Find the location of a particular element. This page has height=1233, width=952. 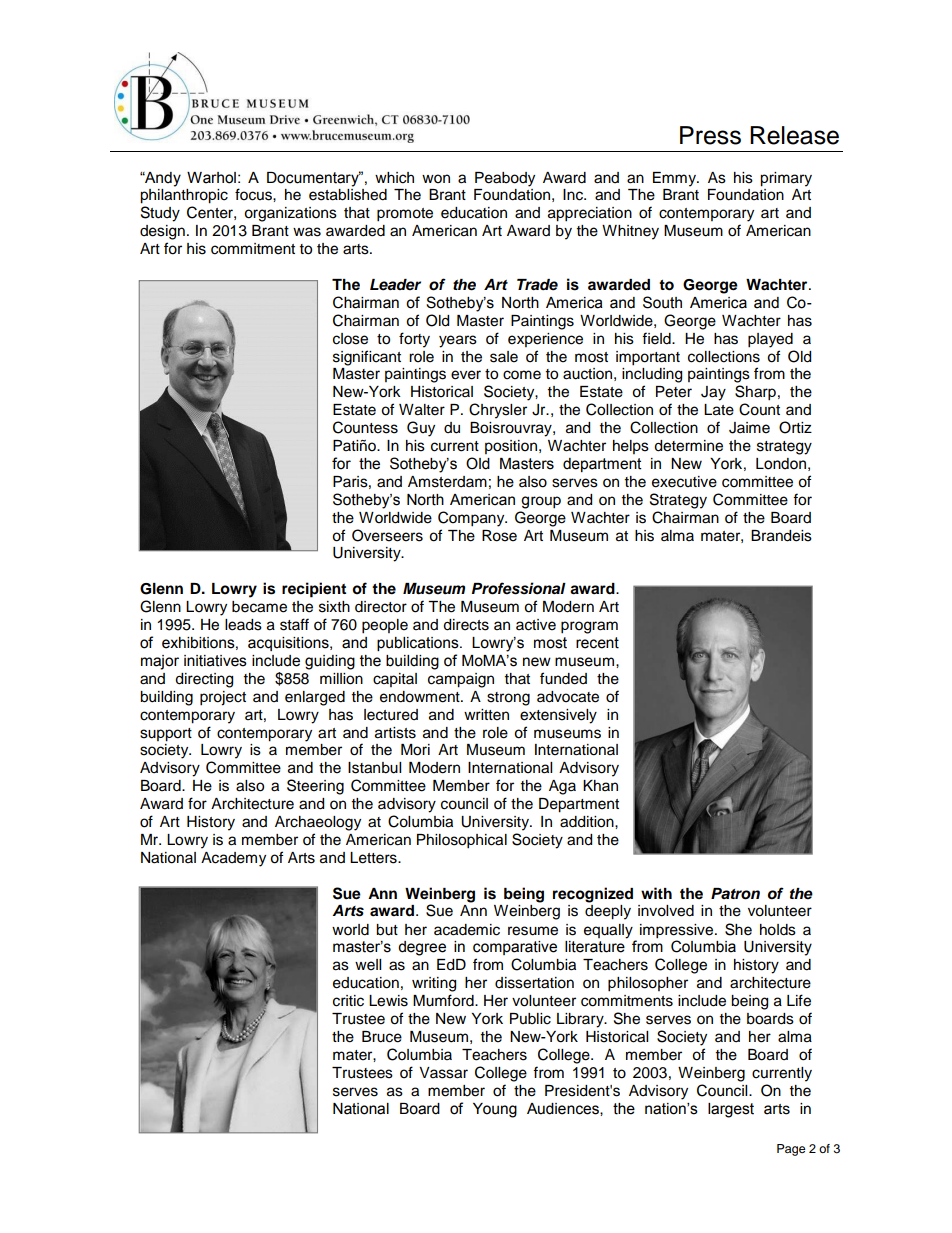

executive is located at coordinates (684, 482).
